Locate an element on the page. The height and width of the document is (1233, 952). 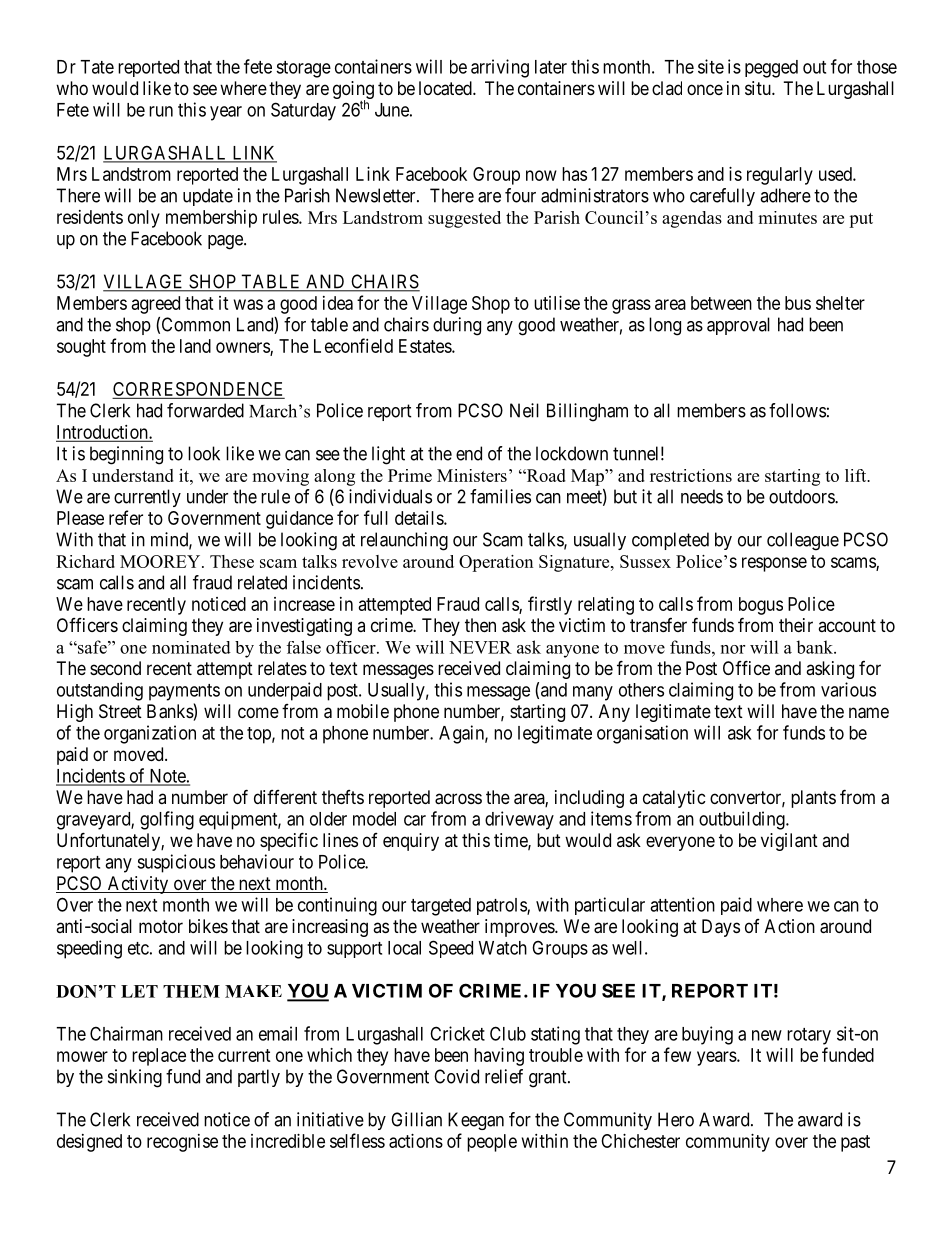
bogus is located at coordinates (761, 606).
